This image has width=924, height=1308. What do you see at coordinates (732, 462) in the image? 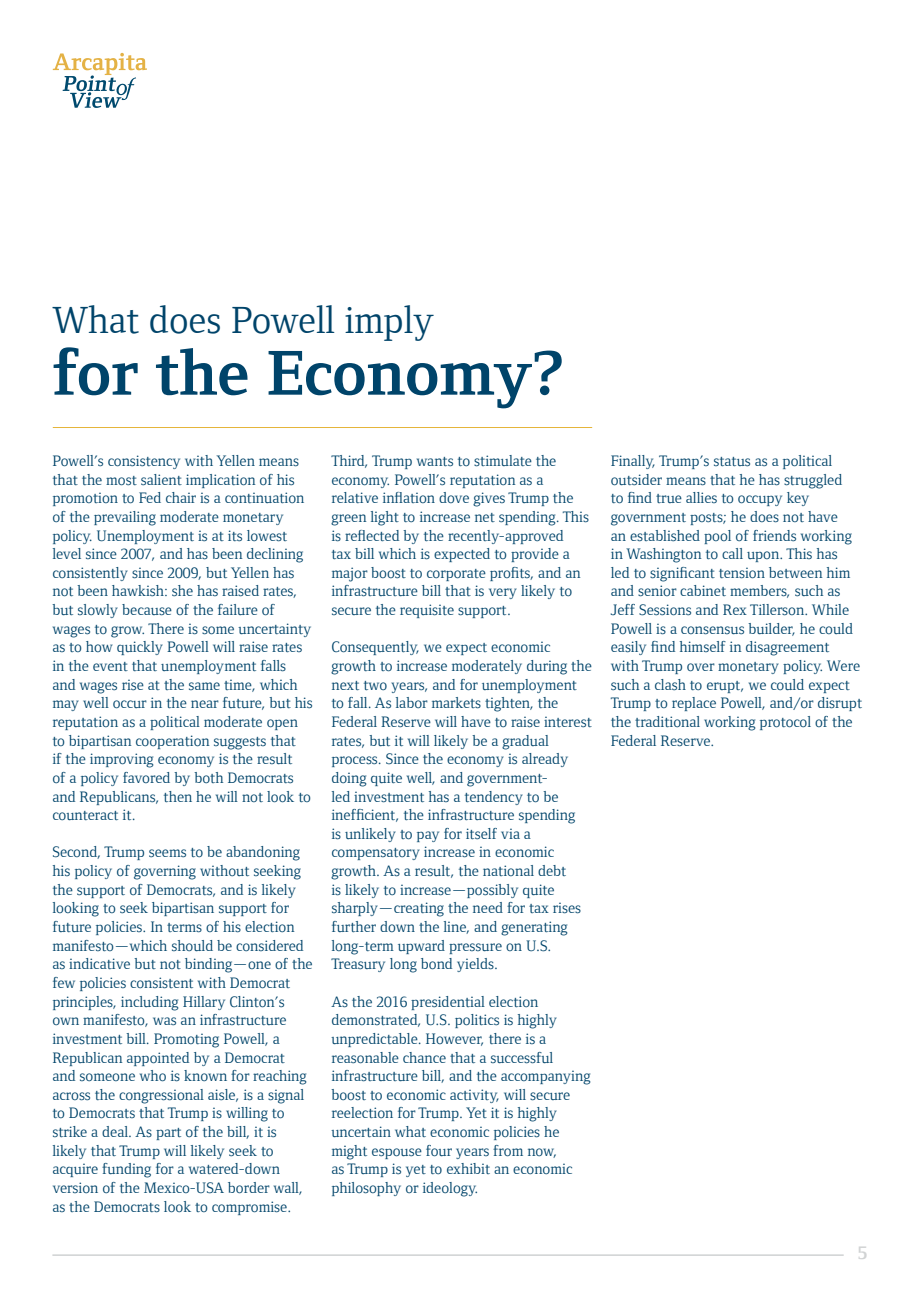
I see `status` at bounding box center [732, 462].
